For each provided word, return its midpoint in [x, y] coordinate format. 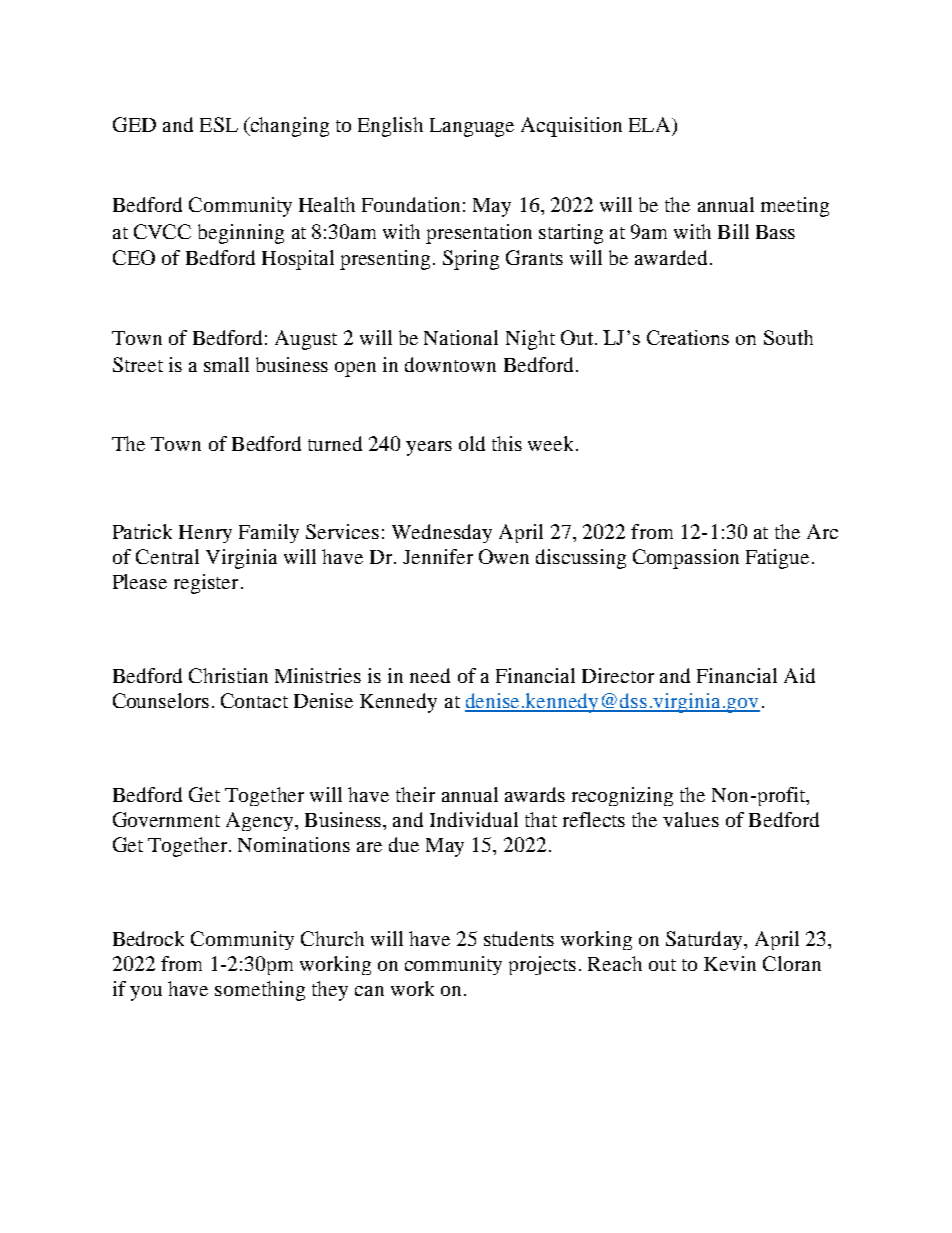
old [472, 443]
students [519, 938]
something [260, 991]
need [430, 675]
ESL [219, 124]
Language [472, 127]
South [788, 337]
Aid [799, 675]
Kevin [730, 963]
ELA [651, 124]
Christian [228, 675]
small [226, 364]
